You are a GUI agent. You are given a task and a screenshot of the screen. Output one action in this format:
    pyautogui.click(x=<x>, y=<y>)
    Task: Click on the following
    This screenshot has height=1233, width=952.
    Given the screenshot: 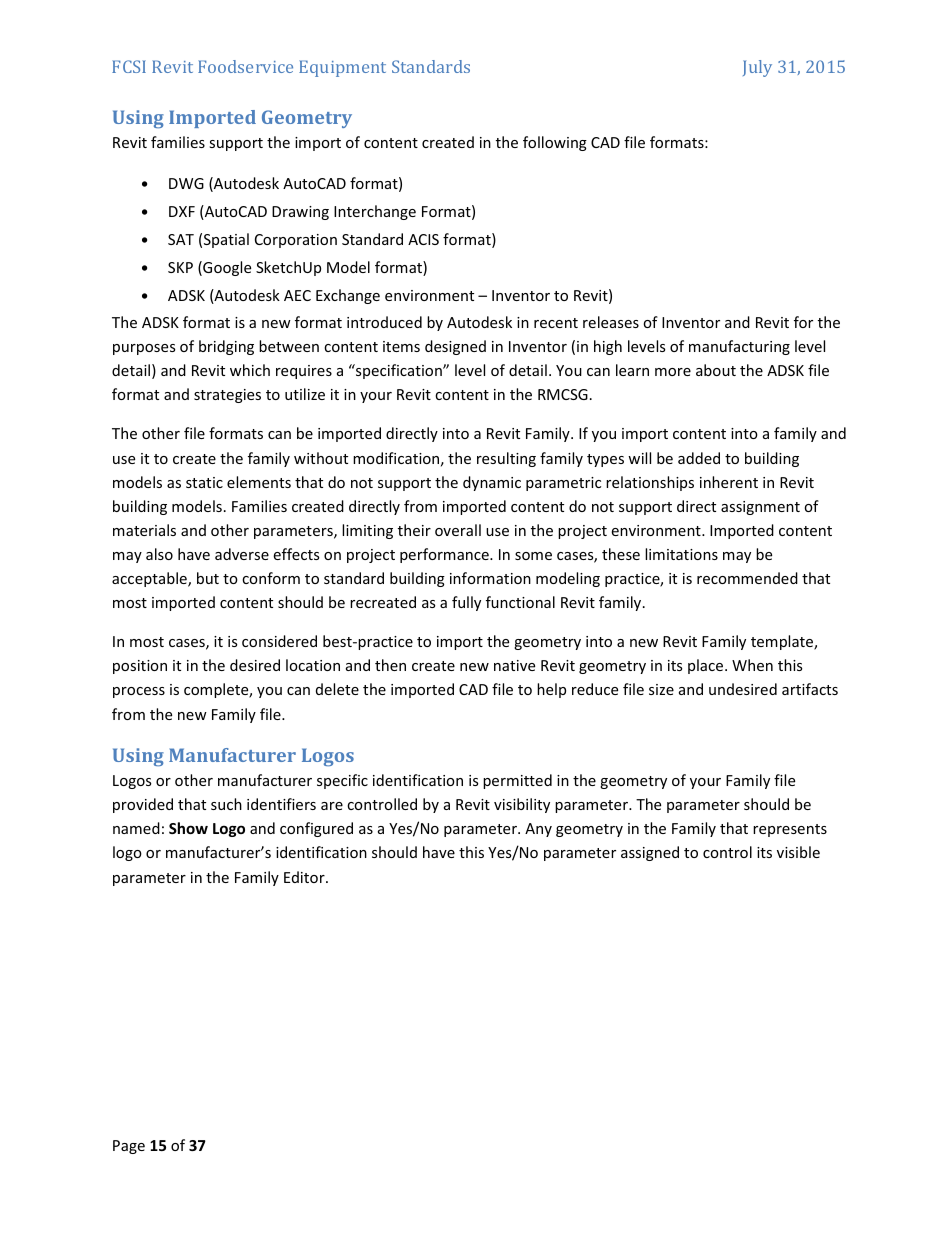 What is the action you would take?
    pyautogui.click(x=555, y=143)
